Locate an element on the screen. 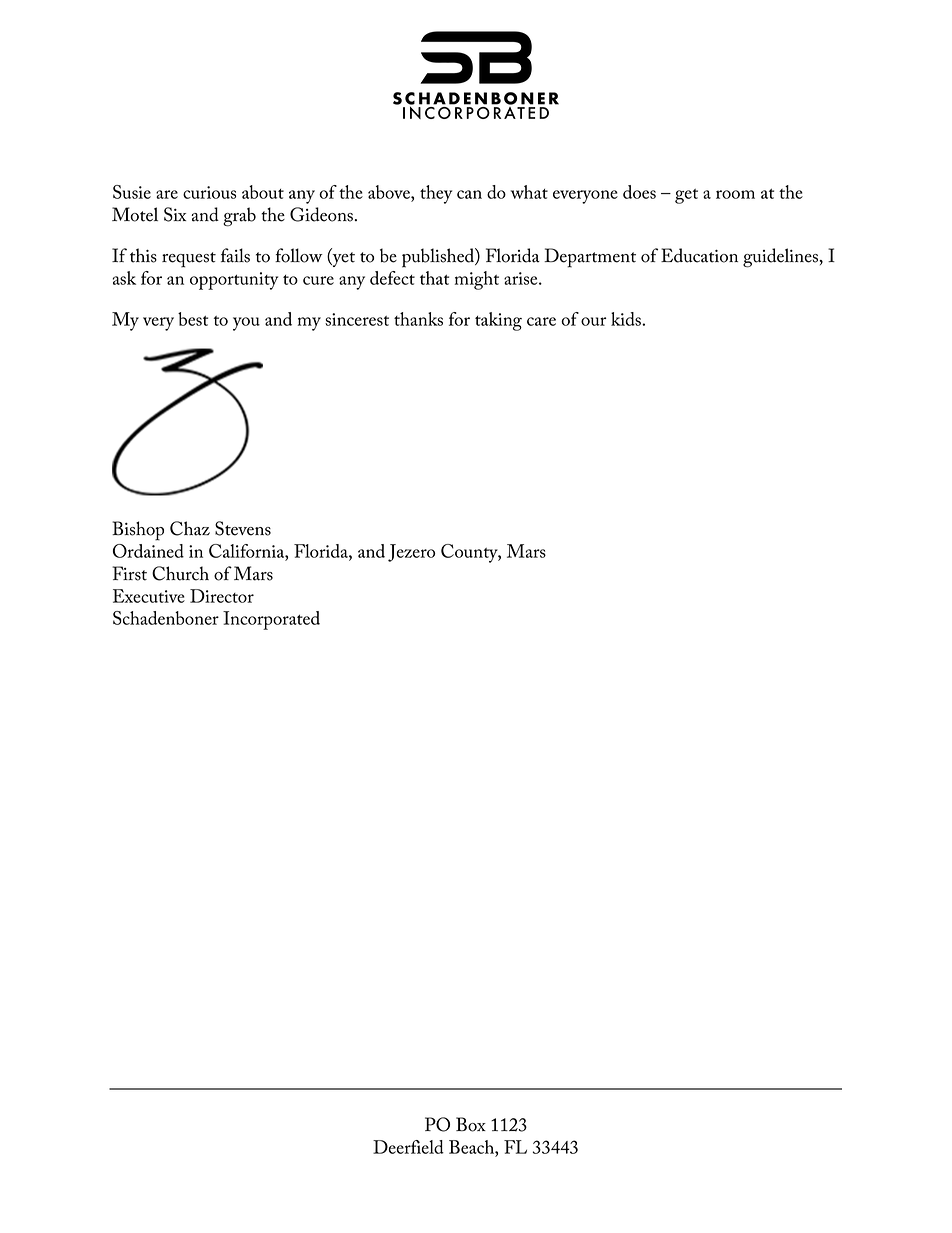  kids is located at coordinates (627, 319).
